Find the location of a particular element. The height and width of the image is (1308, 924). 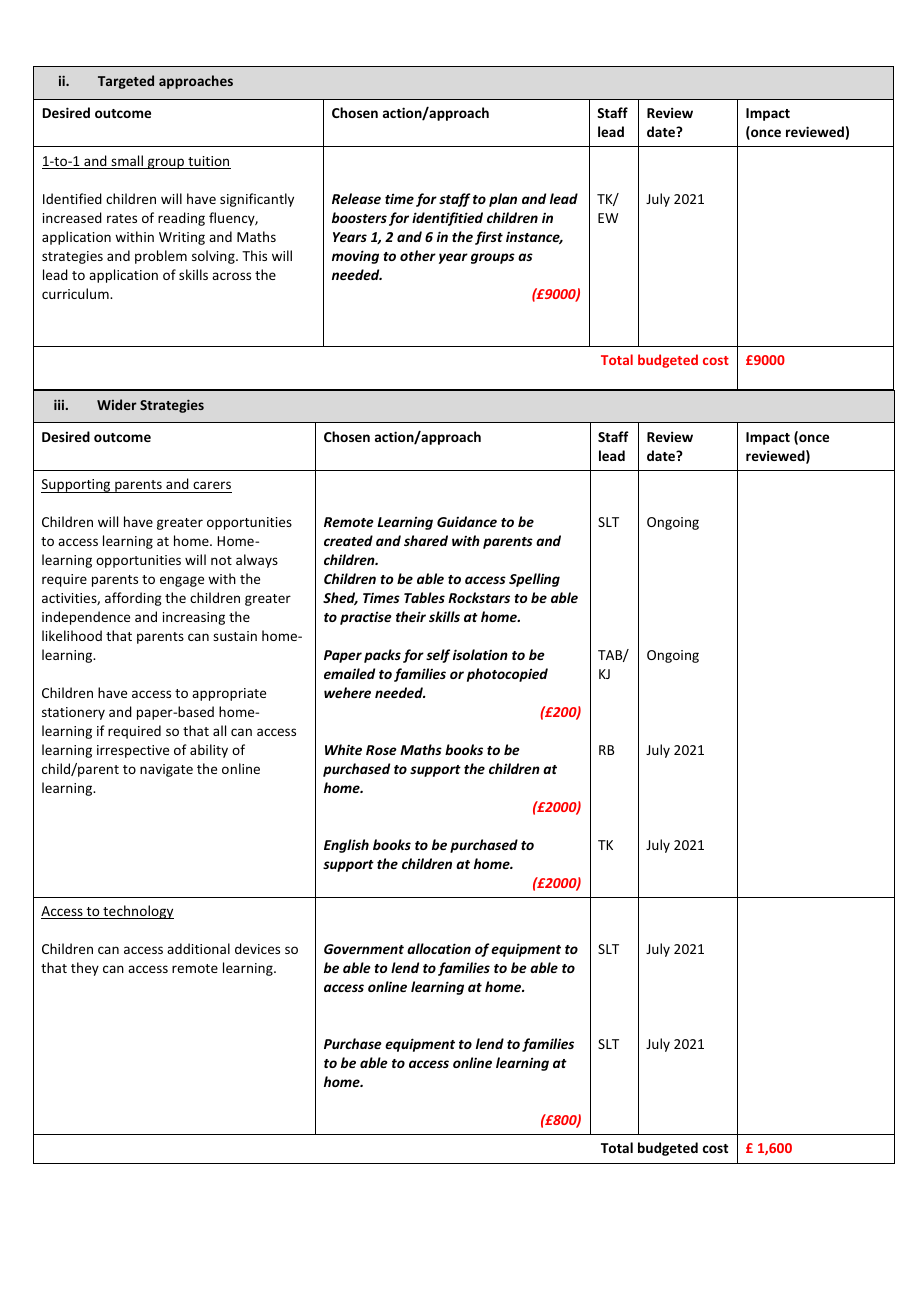

isolation is located at coordinates (480, 654).
